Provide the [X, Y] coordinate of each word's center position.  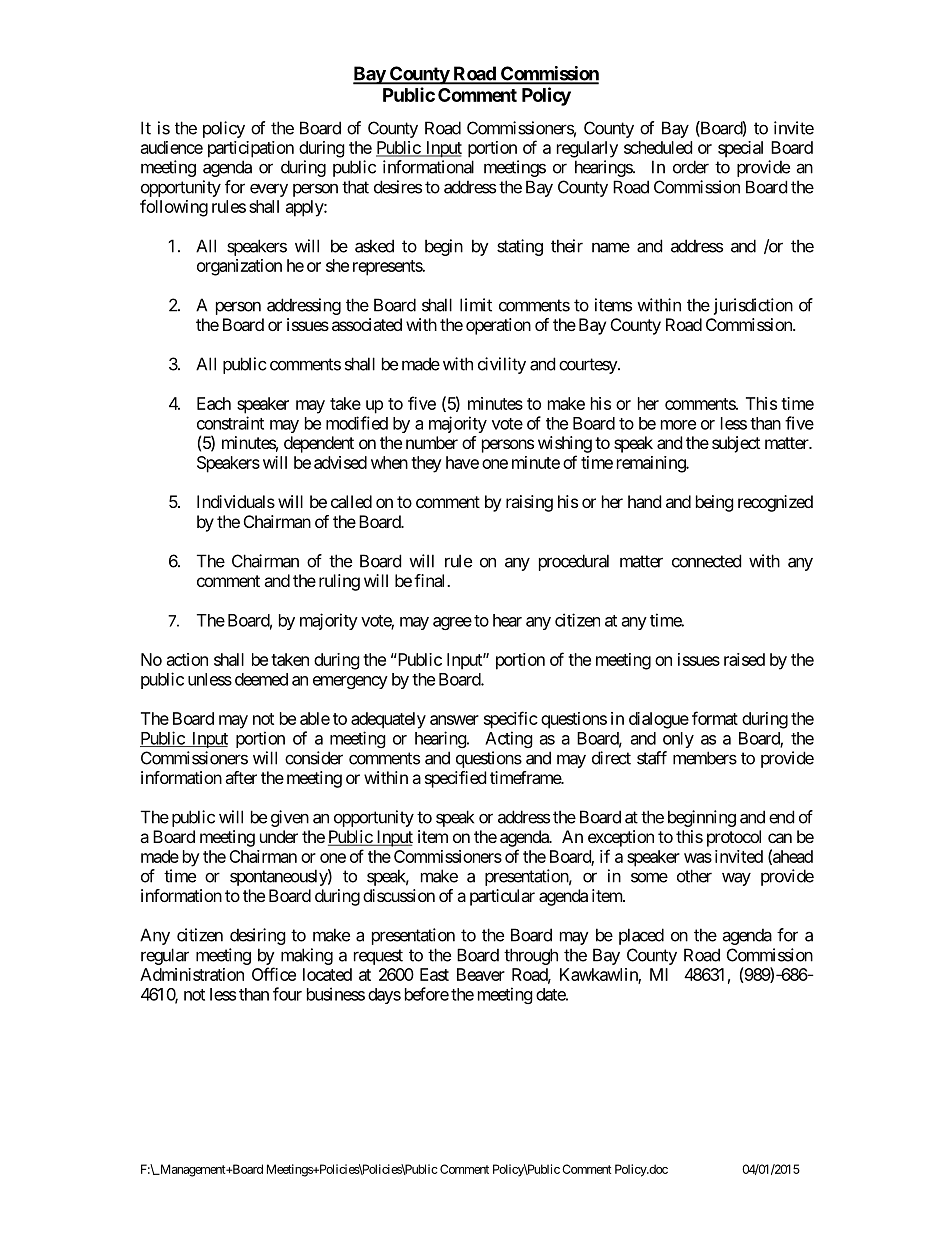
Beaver [481, 974]
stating [520, 247]
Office [274, 974]
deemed [261, 679]
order [691, 167]
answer [454, 720]
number [432, 442]
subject [736, 444]
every [269, 190]
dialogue [659, 720]
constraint [230, 423]
